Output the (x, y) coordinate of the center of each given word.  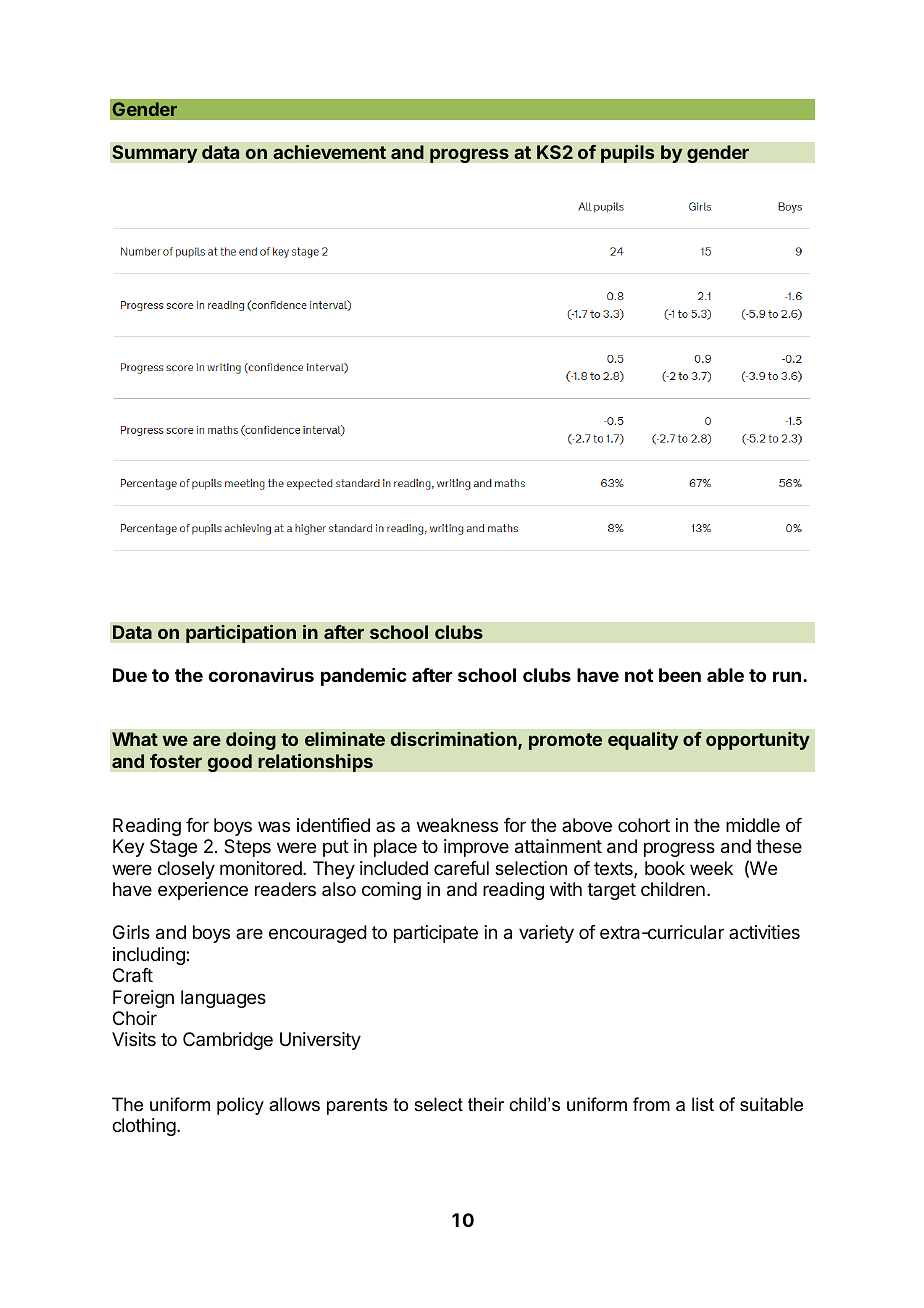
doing (251, 741)
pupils (628, 153)
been (680, 675)
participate (436, 934)
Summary (155, 154)
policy (240, 1106)
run (787, 676)
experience (203, 891)
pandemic (364, 677)
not (639, 675)
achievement (329, 152)
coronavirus (261, 675)
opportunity (758, 741)
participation (241, 633)
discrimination (455, 740)
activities (764, 932)
